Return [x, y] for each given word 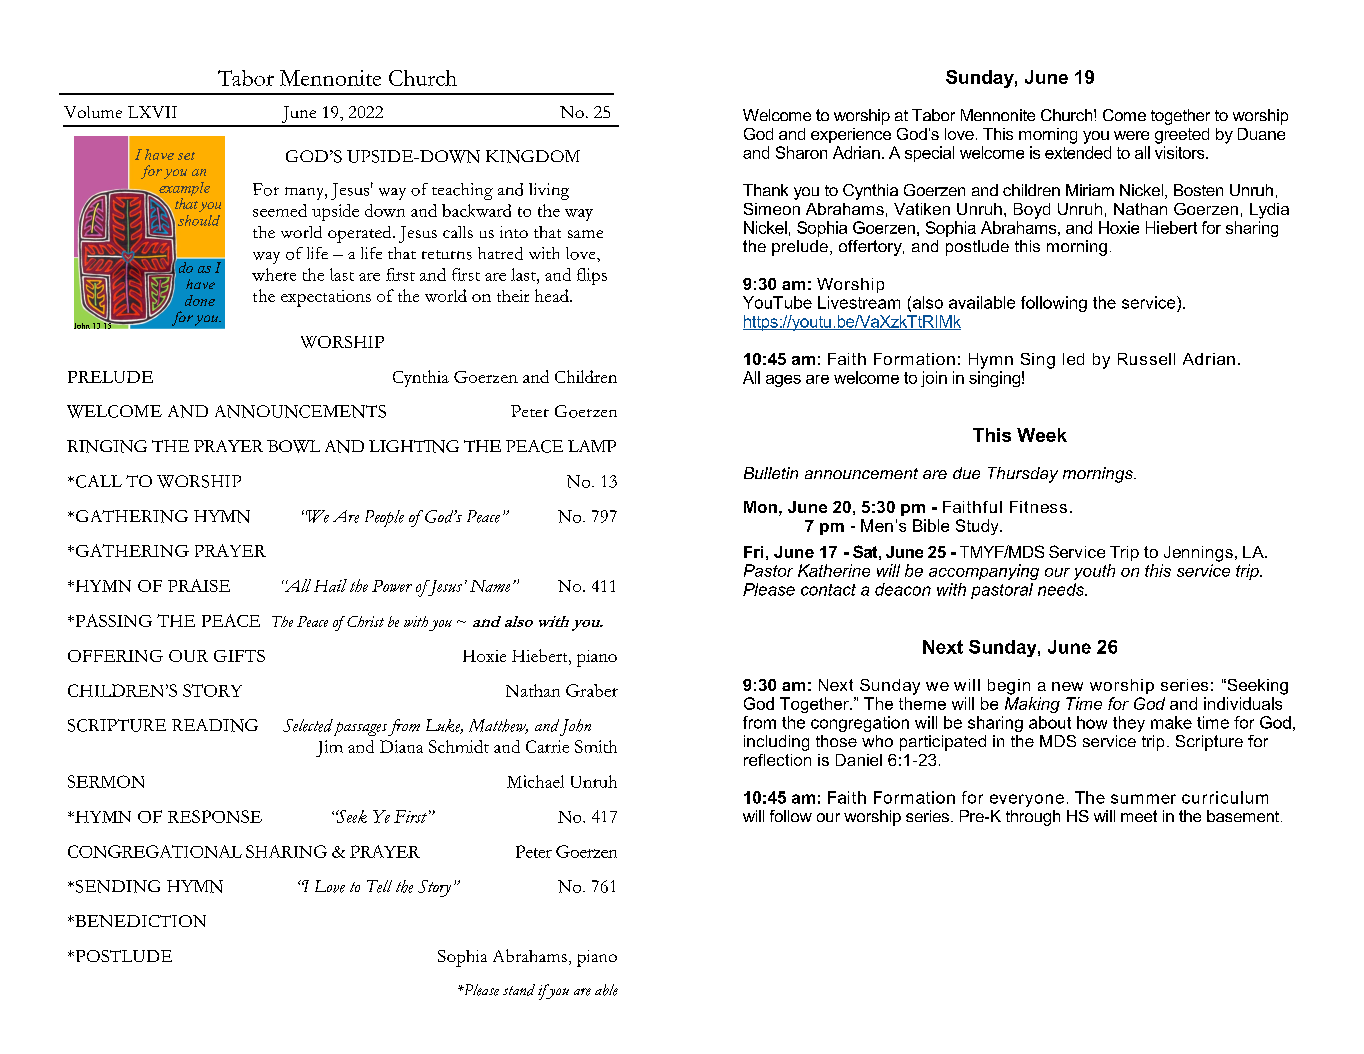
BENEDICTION [139, 921]
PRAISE [199, 585]
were [1131, 135]
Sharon [801, 152]
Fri [753, 552]
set [186, 156]
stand [519, 990]
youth [1094, 572]
